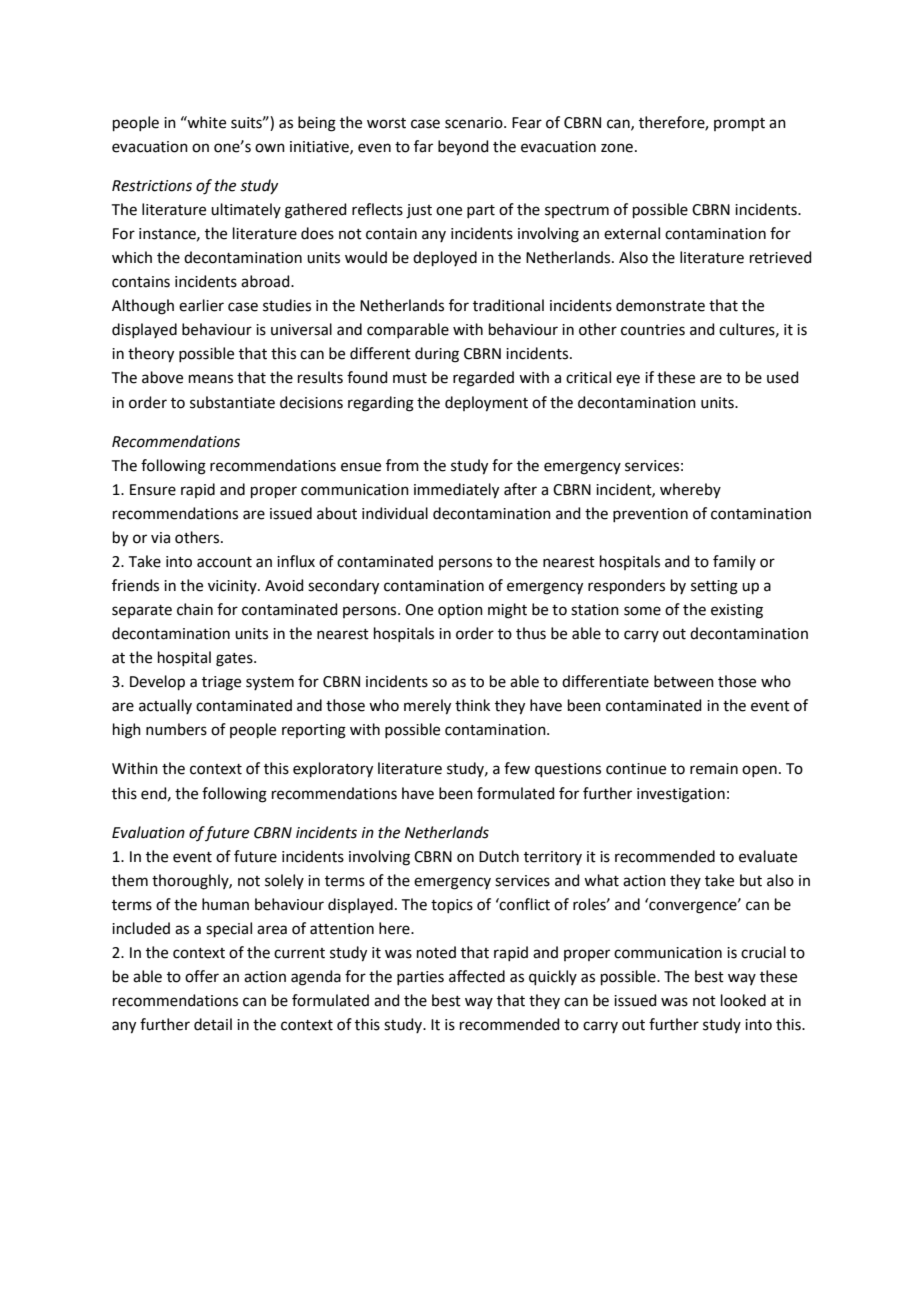 Image resolution: width=924 pixels, height=1308 pixels. Describe the element at coordinates (477, 976) in the screenshot. I see `affected` at that location.
